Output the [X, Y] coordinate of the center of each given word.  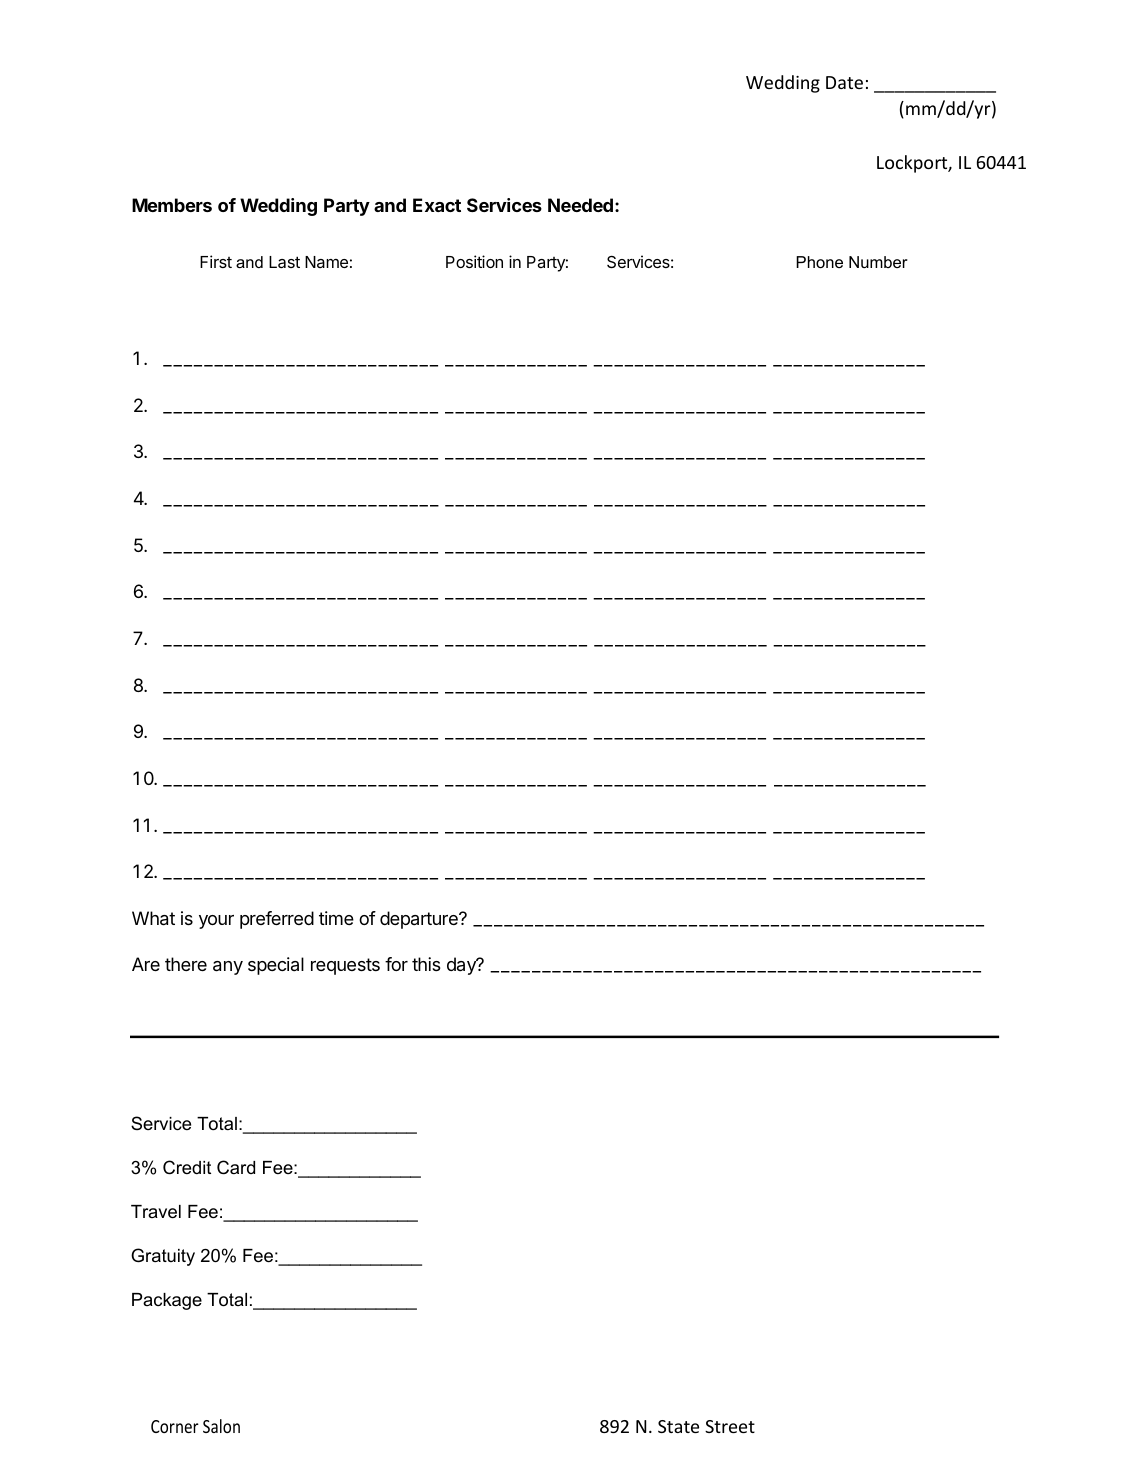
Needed [580, 205]
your [216, 922]
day [462, 966]
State [678, 1426]
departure [420, 920]
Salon [221, 1426]
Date [844, 82]
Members [172, 205]
